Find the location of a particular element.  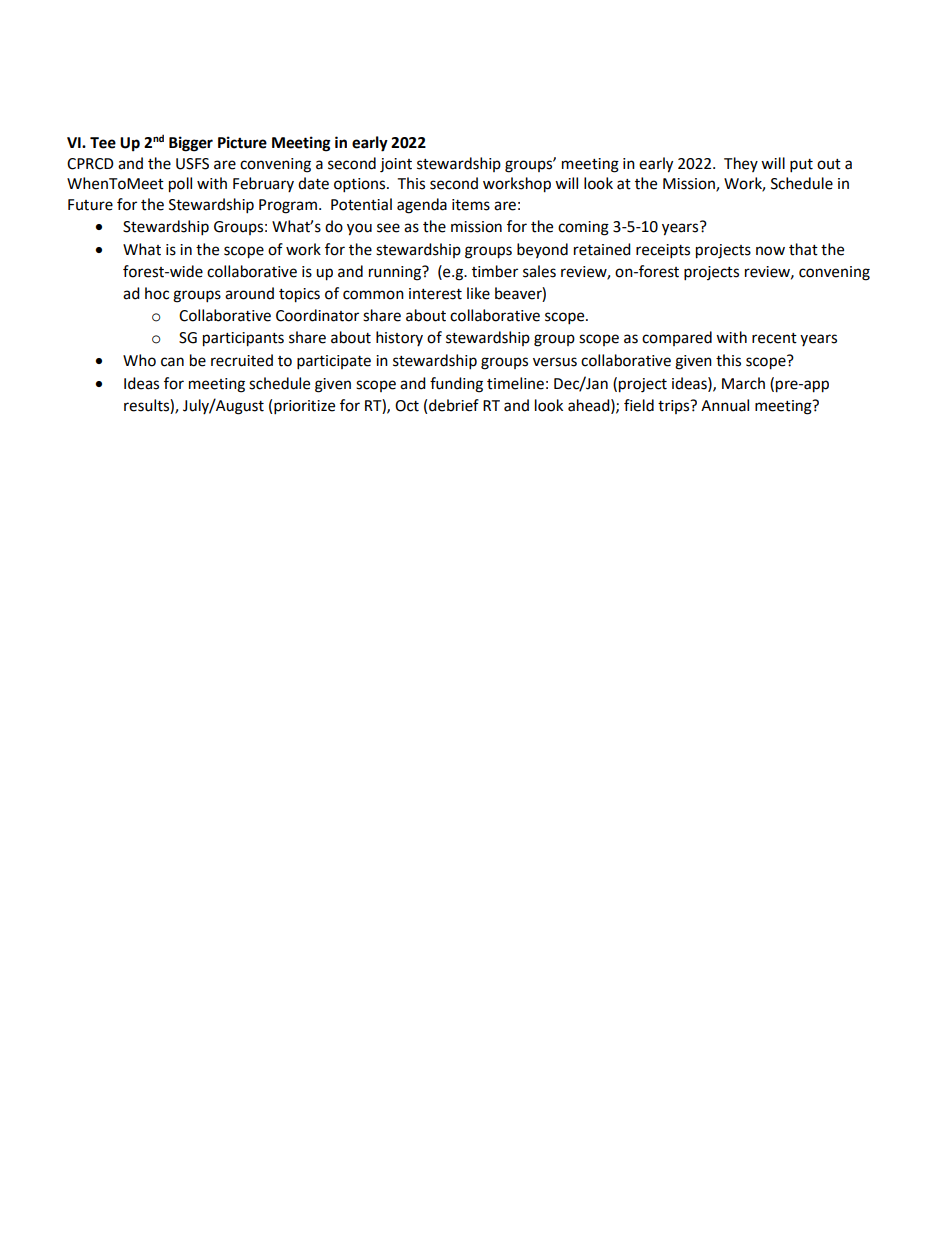

now is located at coordinates (770, 251).
